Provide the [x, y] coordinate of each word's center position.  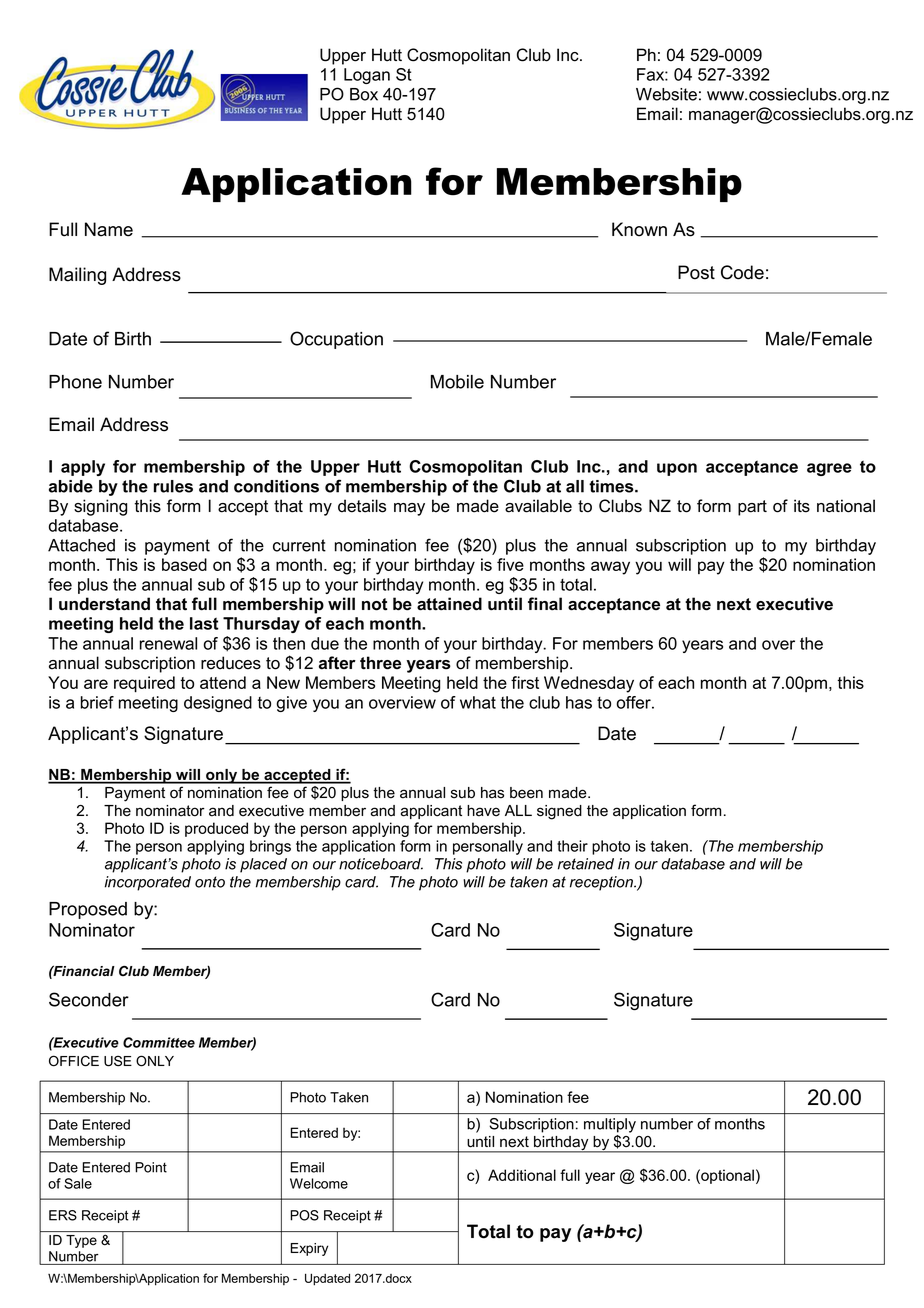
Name [109, 229]
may [409, 509]
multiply [610, 1125]
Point [151, 1167]
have [483, 811]
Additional [522, 1175]
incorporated [148, 883]
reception [602, 883]
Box [364, 94]
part [752, 508]
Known [639, 229]
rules [173, 486]
